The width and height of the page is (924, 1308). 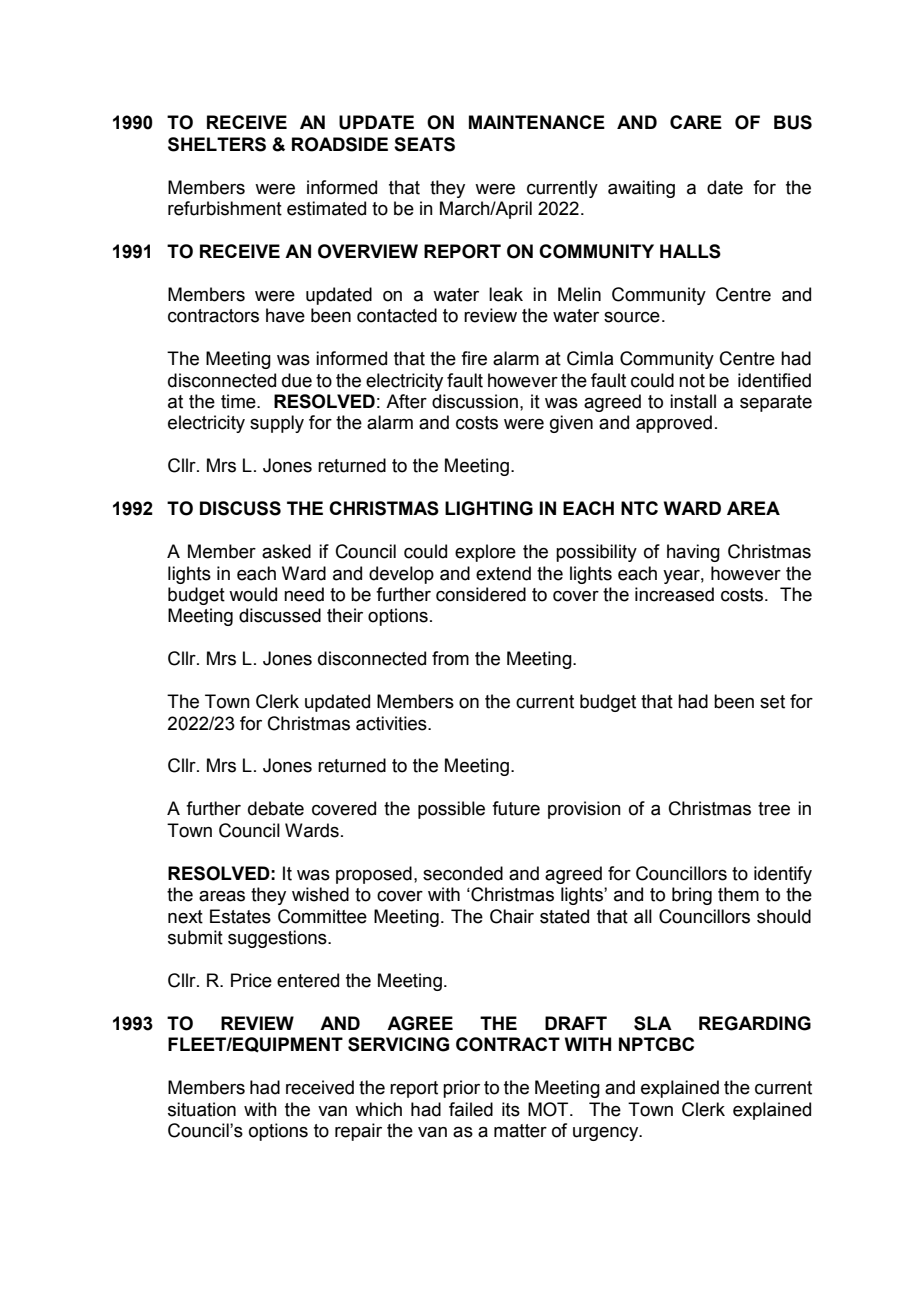 What do you see at coordinates (755, 1023) in the page?
I see `REGARDING` at bounding box center [755, 1023].
